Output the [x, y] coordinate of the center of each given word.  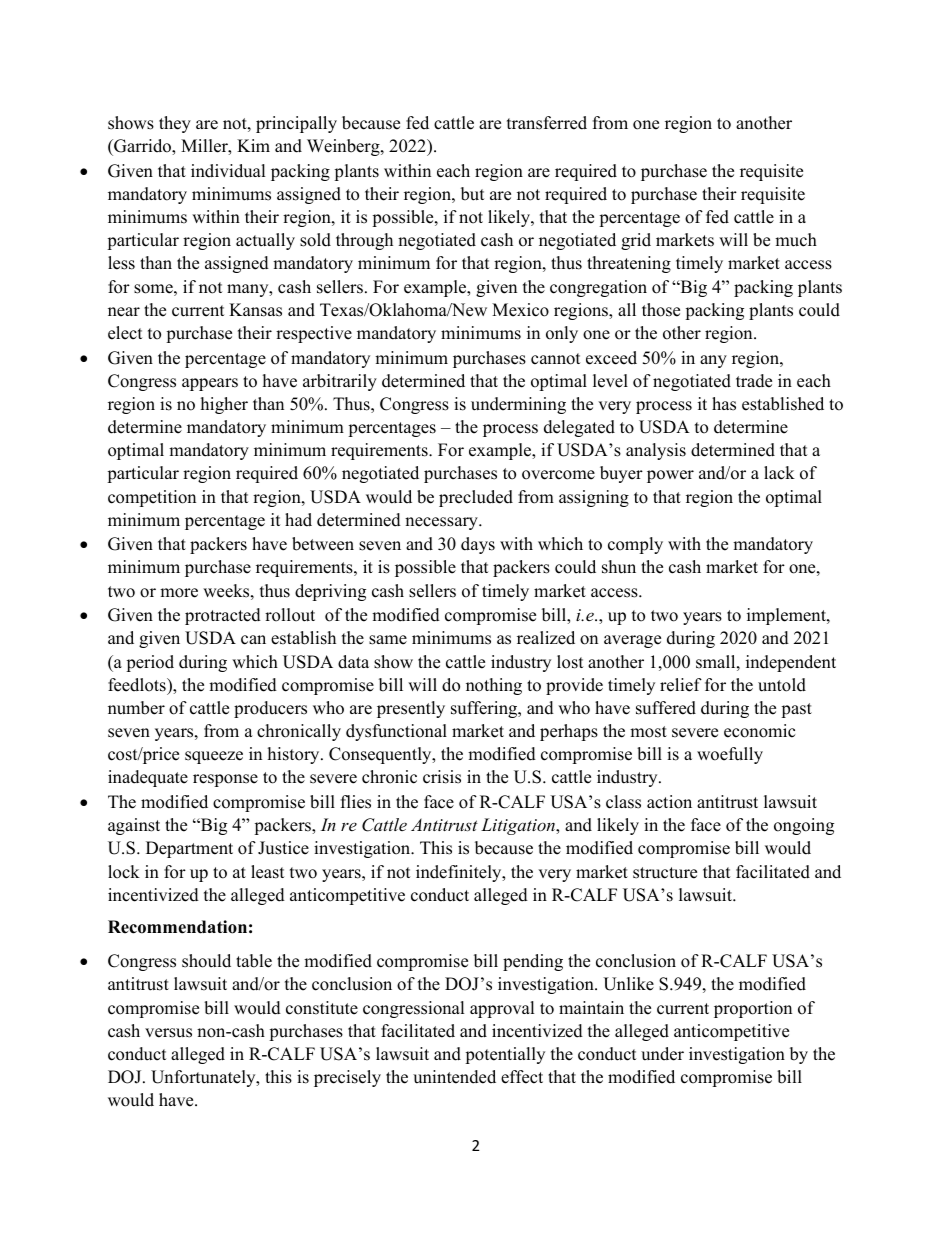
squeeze [214, 757]
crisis [442, 777]
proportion [753, 1009]
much [796, 240]
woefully [730, 755]
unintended [454, 1077]
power [670, 476]
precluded [476, 498]
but [473, 194]
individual [228, 171]
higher [224, 405]
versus [168, 1033]
